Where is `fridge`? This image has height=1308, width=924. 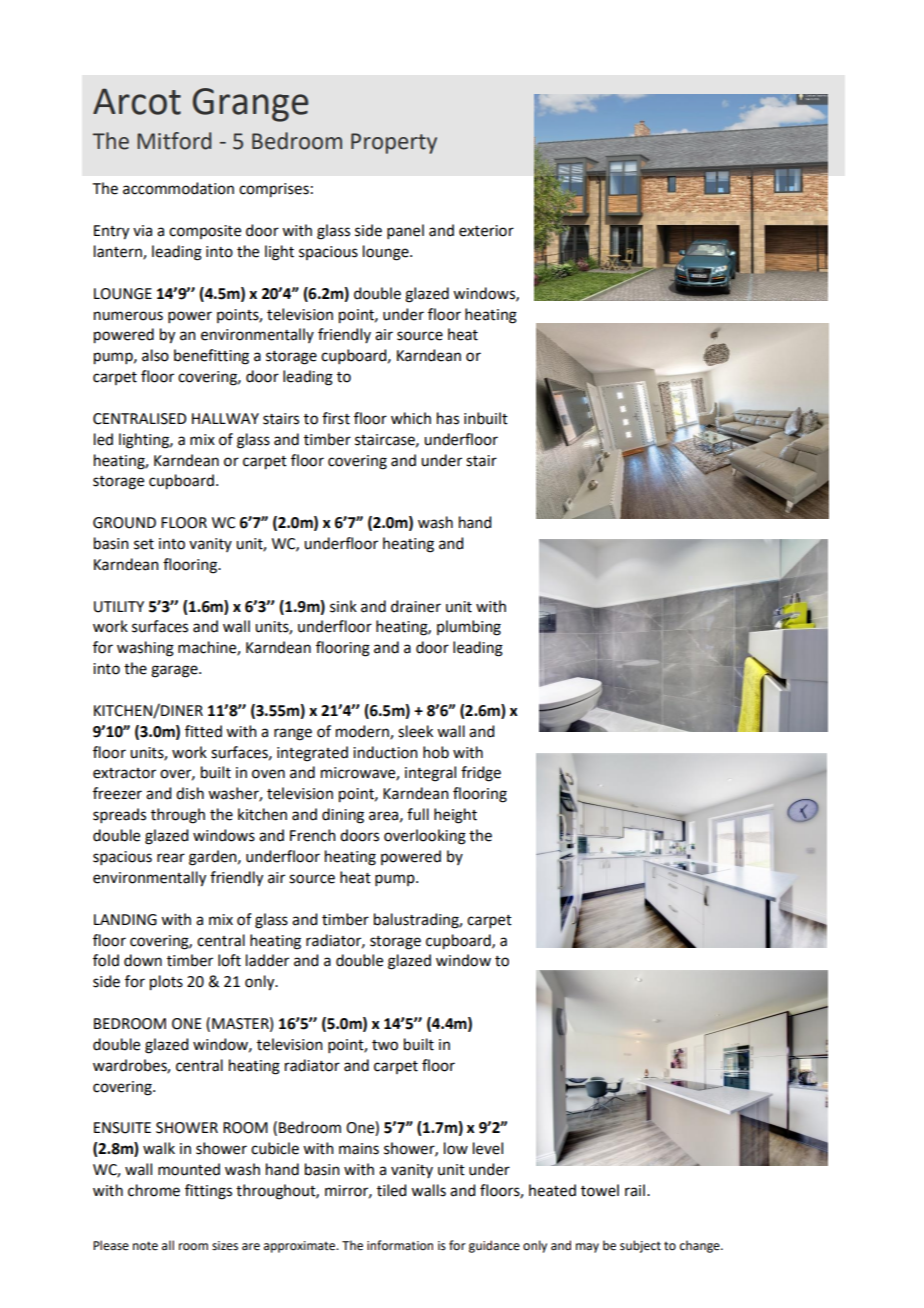
fridge is located at coordinates (481, 774).
